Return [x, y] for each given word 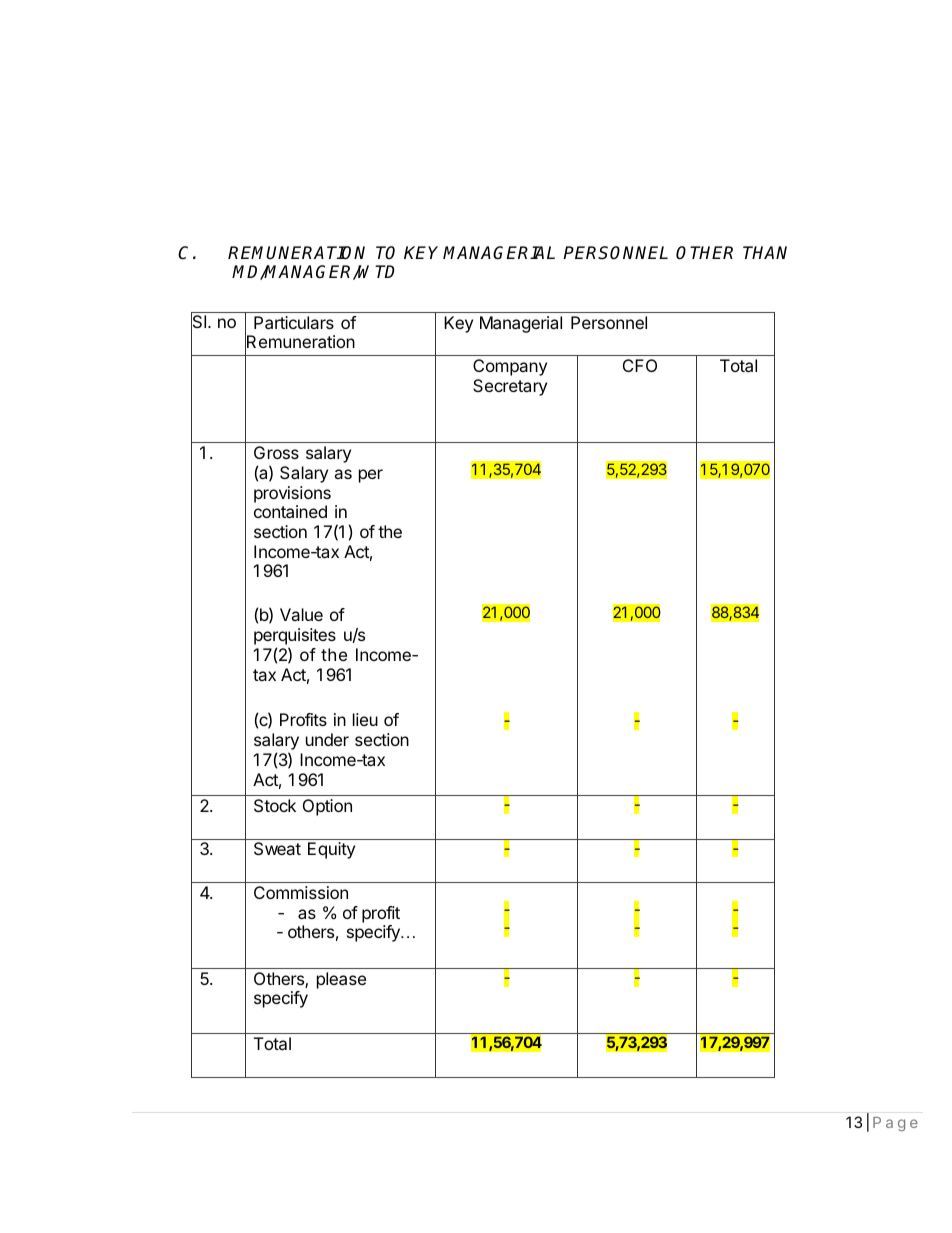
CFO [640, 365]
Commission [301, 892]
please [341, 980]
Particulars [294, 322]
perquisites [295, 638]
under [327, 739]
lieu [365, 719]
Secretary [510, 387]
